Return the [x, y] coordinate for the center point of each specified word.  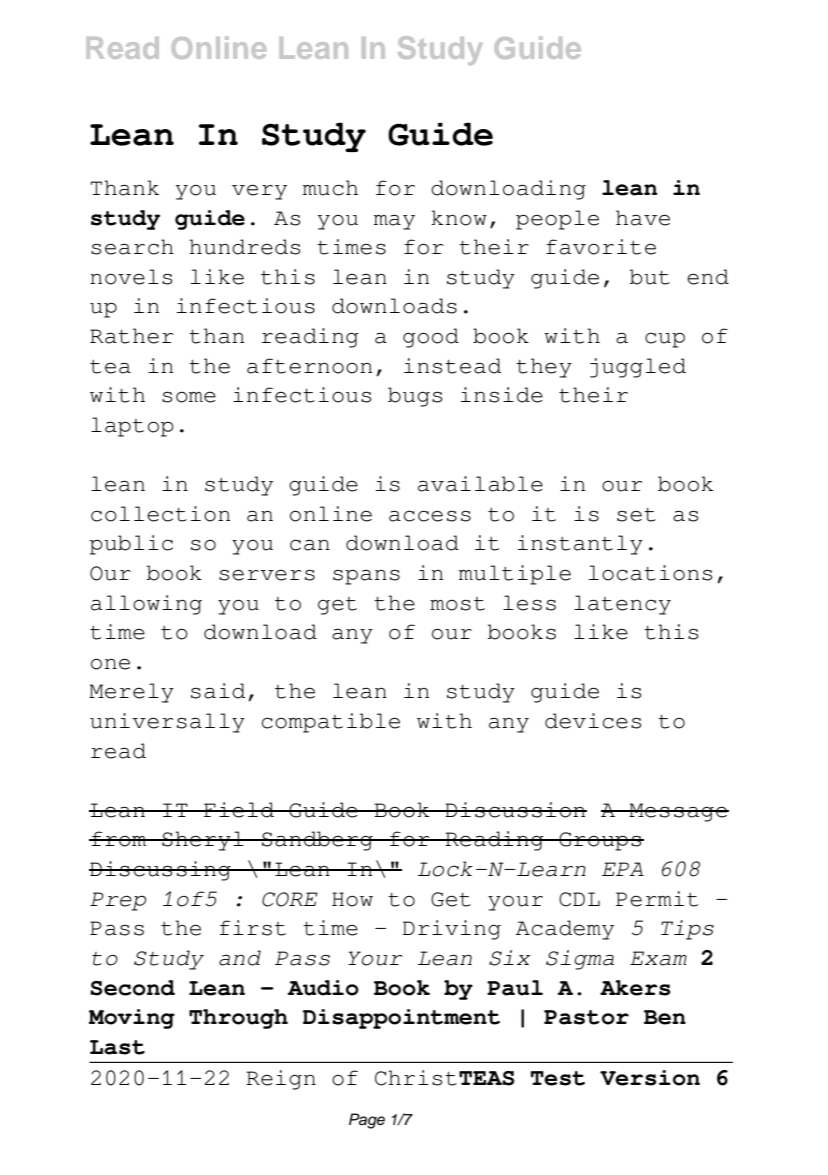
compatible [331, 723]
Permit [657, 899]
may [394, 222]
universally [167, 723]
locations [650, 573]
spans [366, 577]
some [189, 397]
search [132, 247]
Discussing [161, 871]
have [643, 218]
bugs [415, 397]
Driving [452, 930]
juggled [638, 368]
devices [593, 721]
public [131, 545]
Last [117, 1047]
